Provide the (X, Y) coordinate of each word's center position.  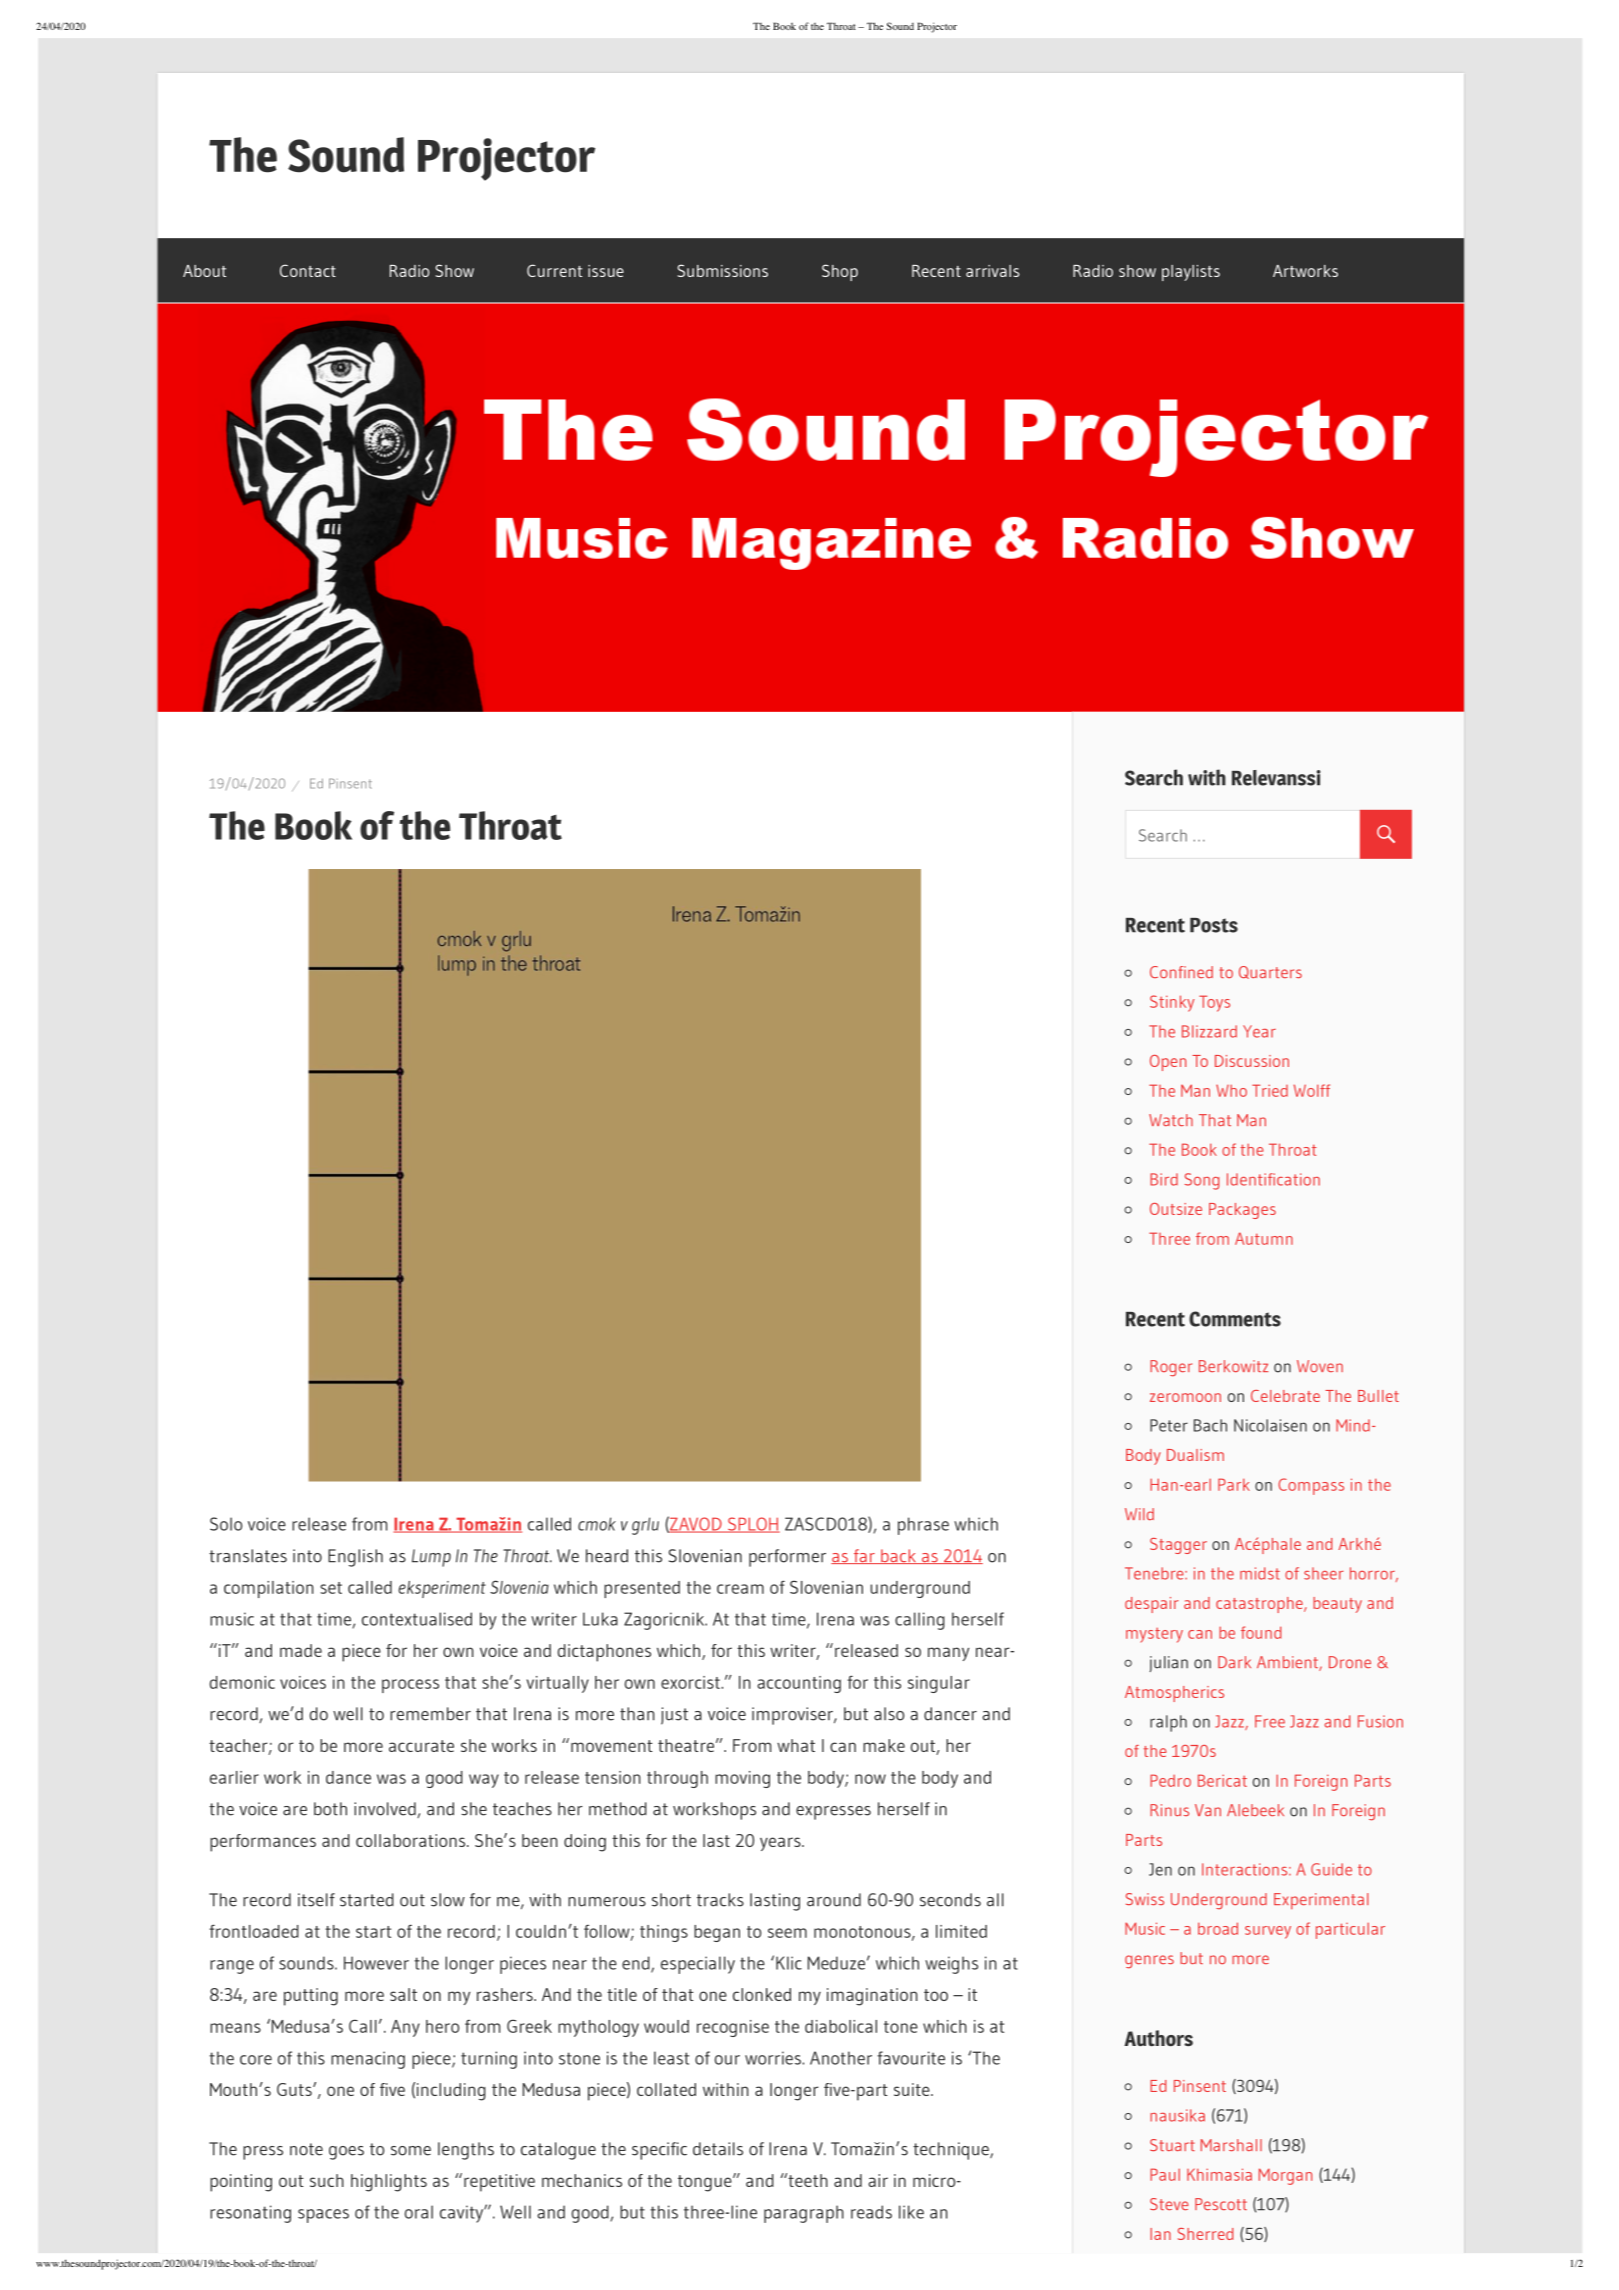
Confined (1181, 972)
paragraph (804, 2214)
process (410, 1686)
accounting (799, 1684)
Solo (226, 1524)
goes (346, 2153)
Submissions (722, 270)
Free (1270, 1721)
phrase (923, 1526)
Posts (1214, 925)
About (204, 271)
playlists (1191, 273)
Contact (308, 270)
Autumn (1264, 1238)
